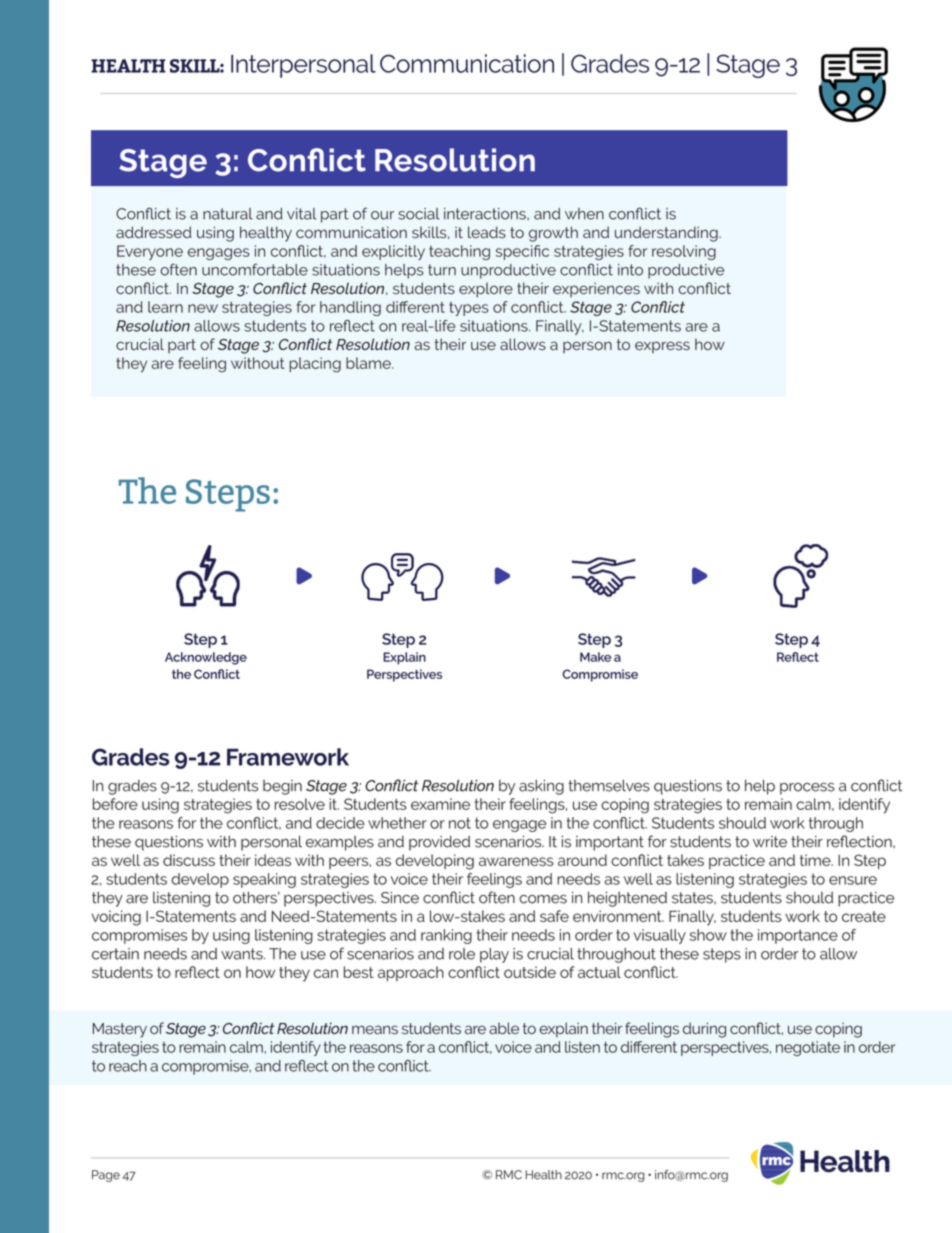 This document has height=1233, width=952. I want to click on Page, so click(106, 1176).
